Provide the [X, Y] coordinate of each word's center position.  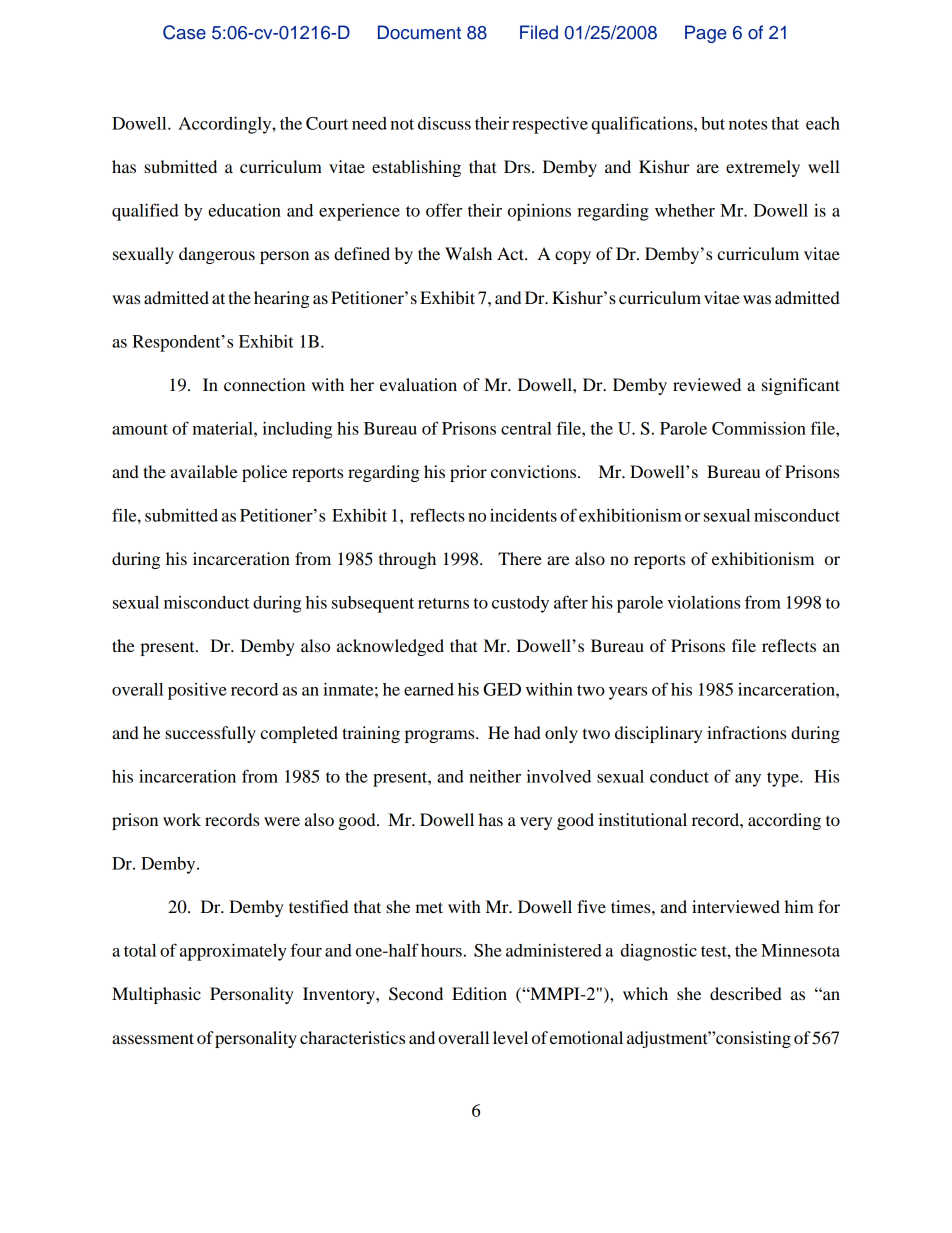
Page [706, 34]
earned [429, 689]
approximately [233, 952]
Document [419, 32]
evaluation [418, 384]
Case [184, 32]
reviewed [707, 384]
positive [197, 691]
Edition [479, 993]
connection [264, 384]
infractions [746, 732]
